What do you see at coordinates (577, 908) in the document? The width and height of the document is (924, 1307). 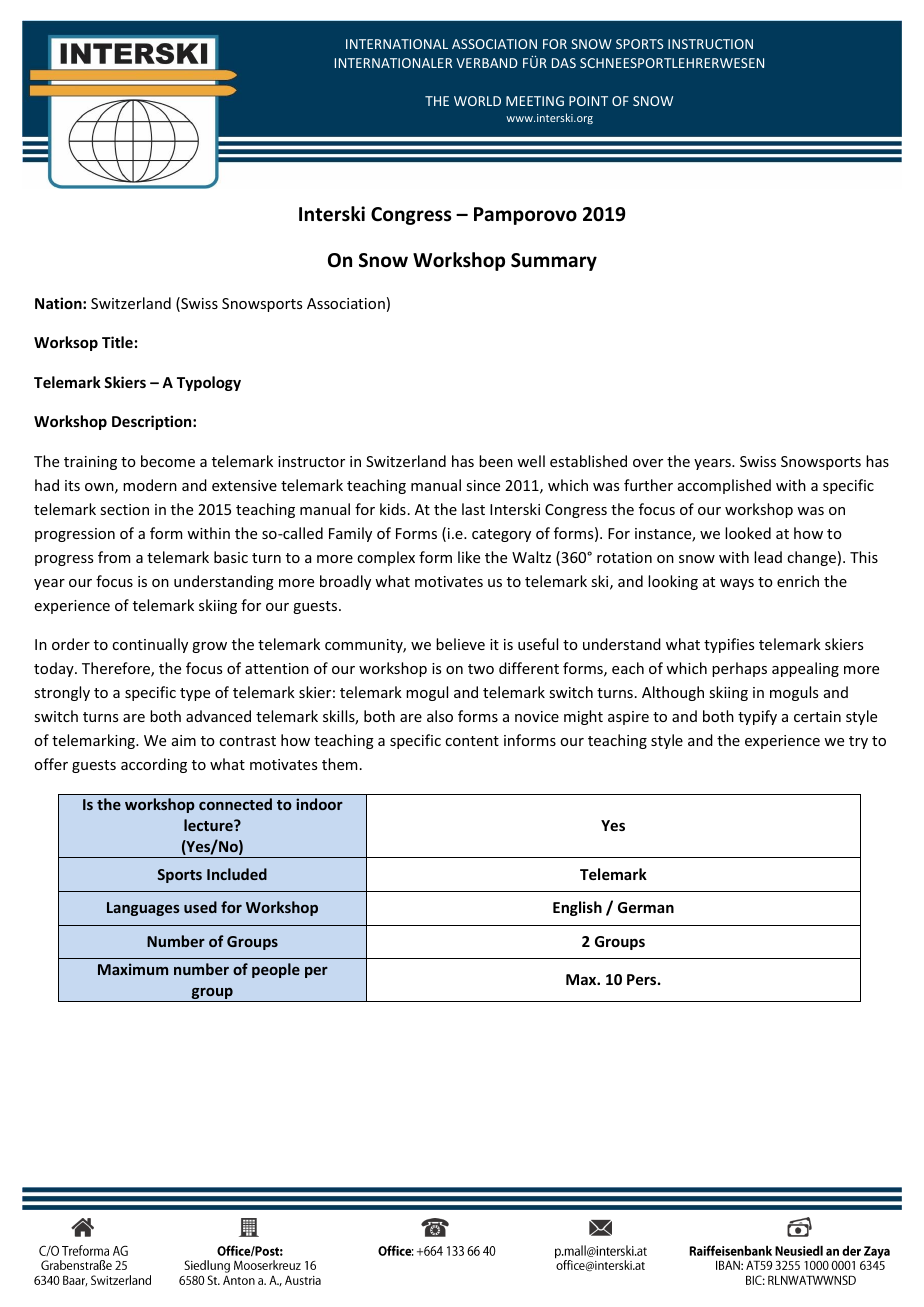 I see `English` at bounding box center [577, 908].
